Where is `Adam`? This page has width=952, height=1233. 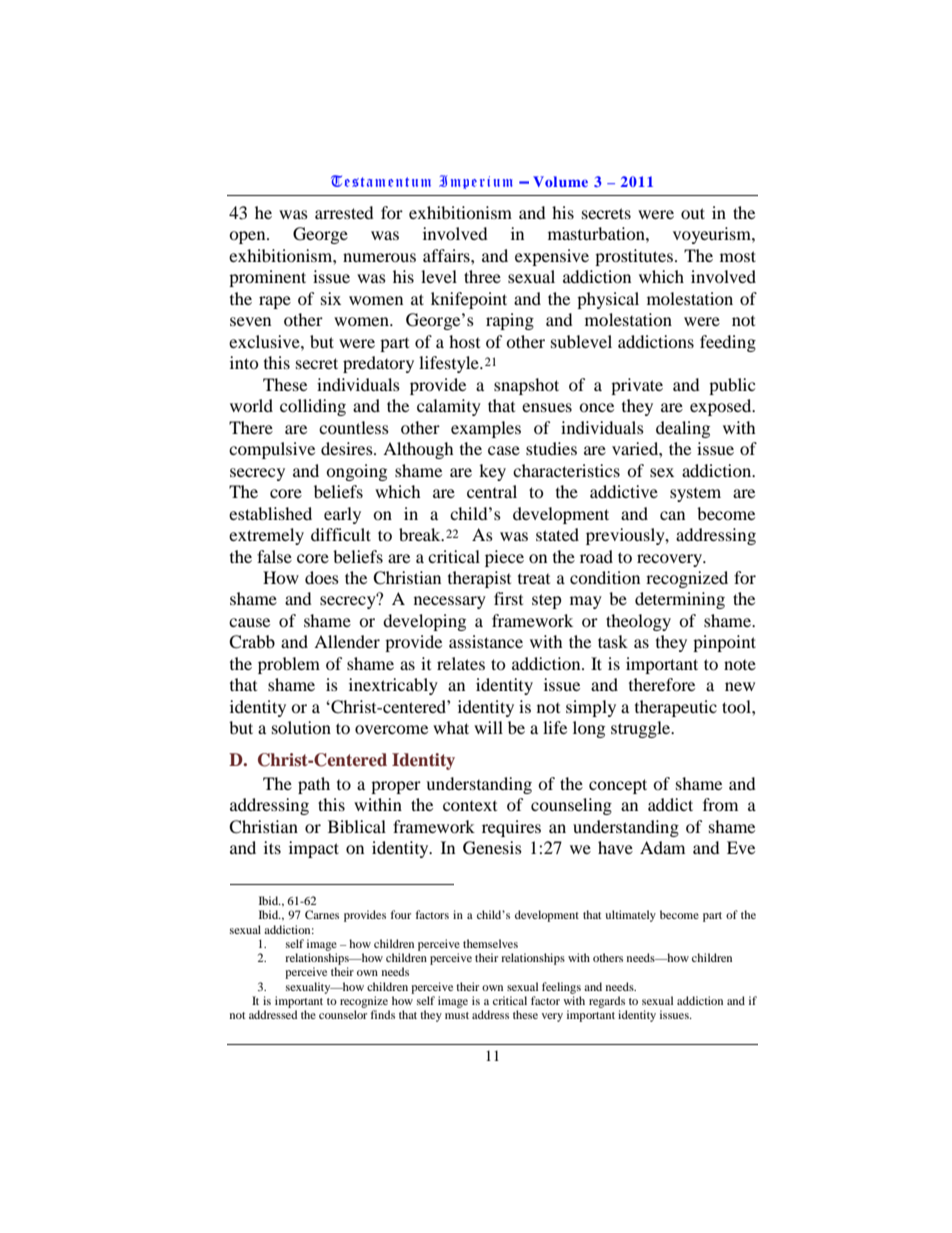
Adam is located at coordinates (662, 847).
